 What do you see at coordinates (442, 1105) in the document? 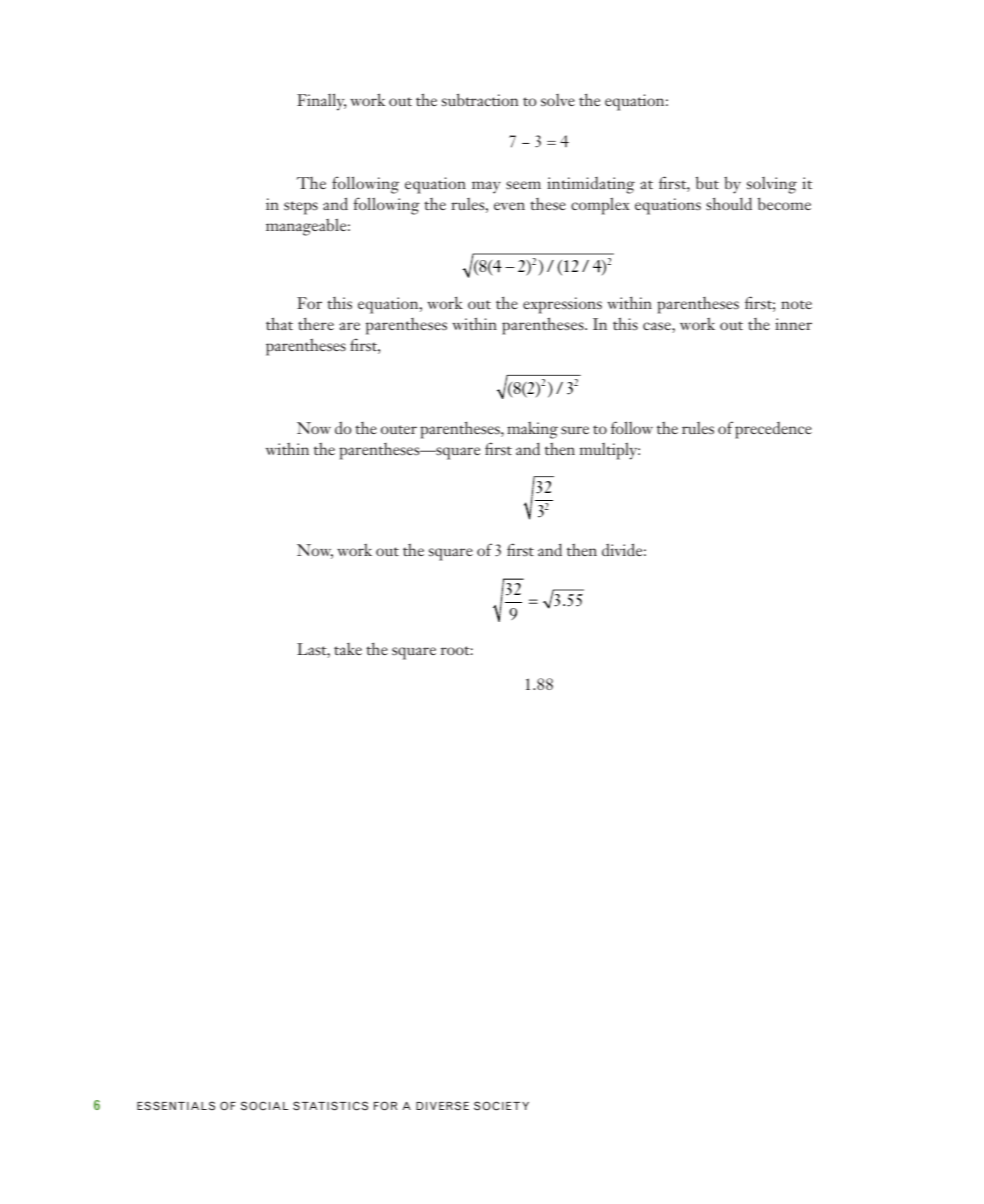
I see `DIVERSE` at bounding box center [442, 1105].
